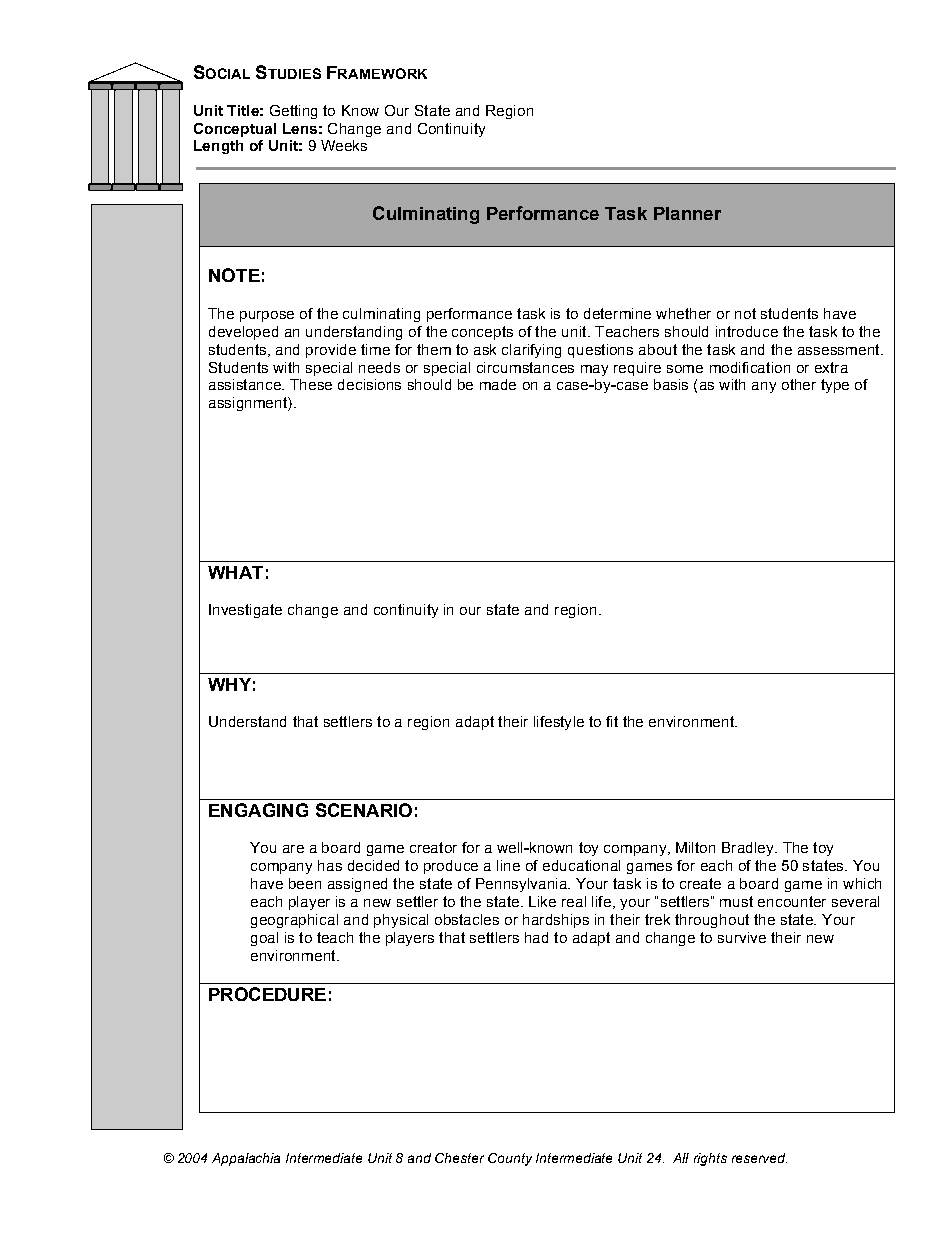 The image size is (952, 1233). Describe the element at coordinates (293, 112) in the document. I see `Getting` at that location.
